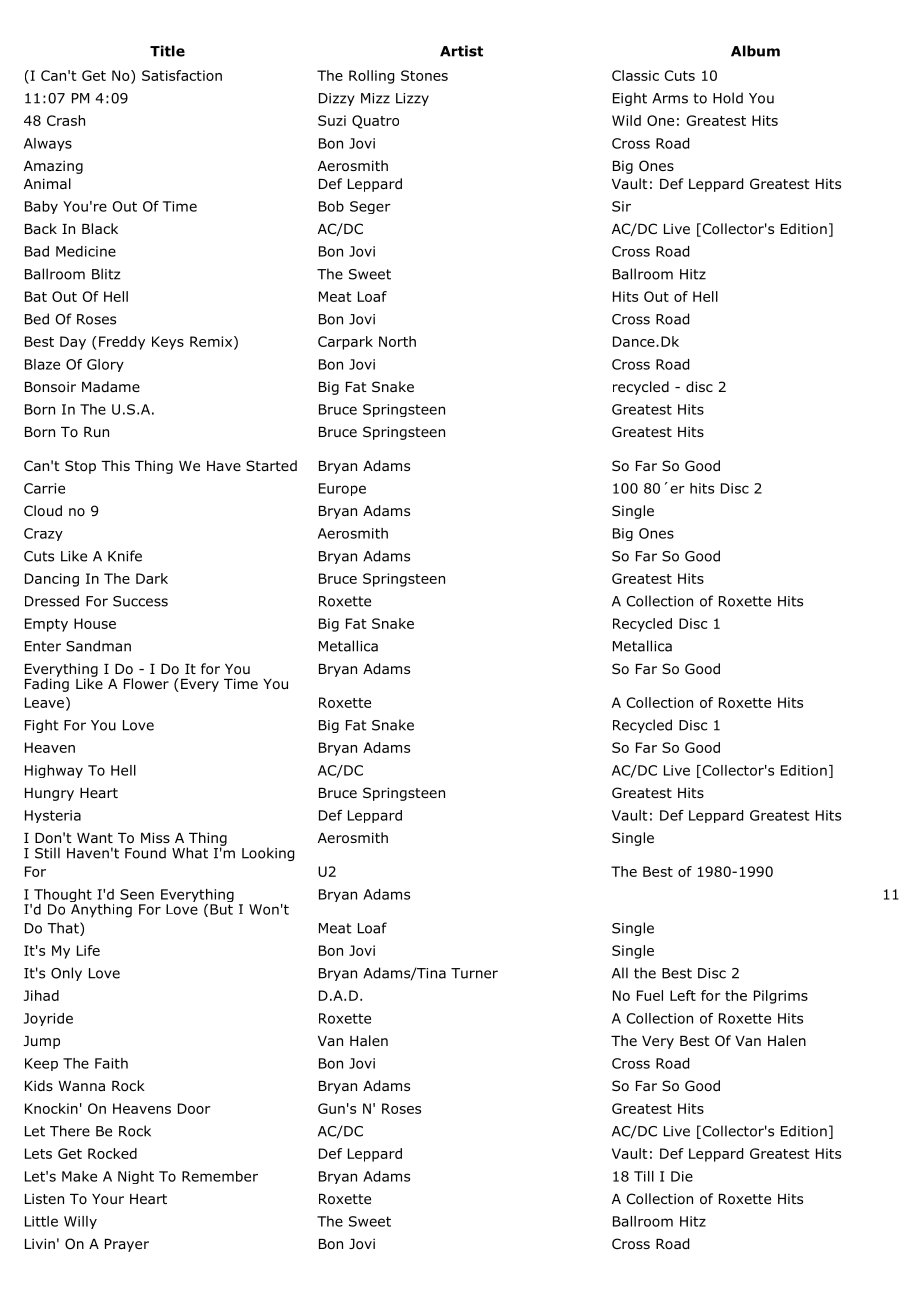  Describe the element at coordinates (115, 465) in the document. I see `This` at that location.
